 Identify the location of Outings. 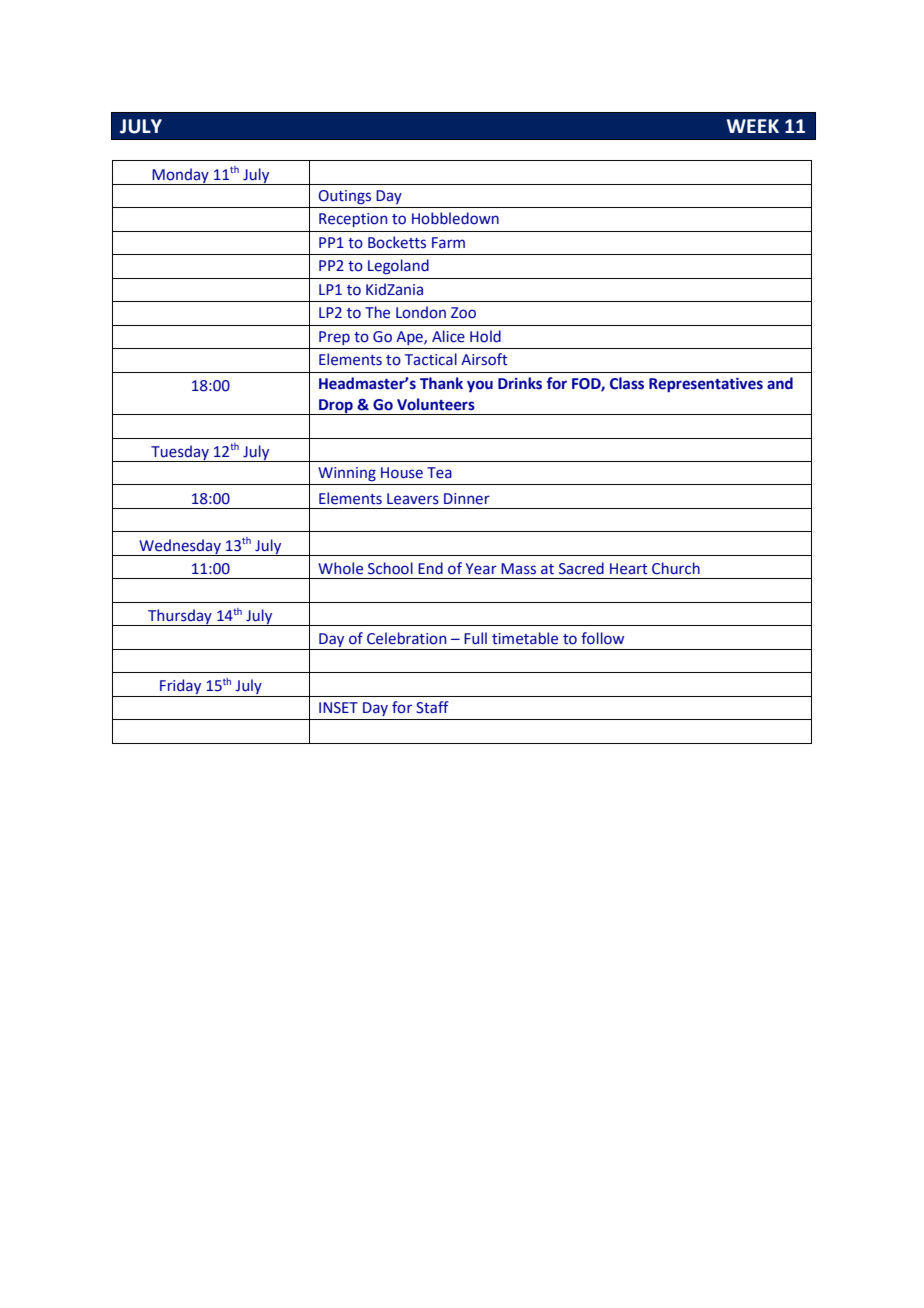
(344, 197).
